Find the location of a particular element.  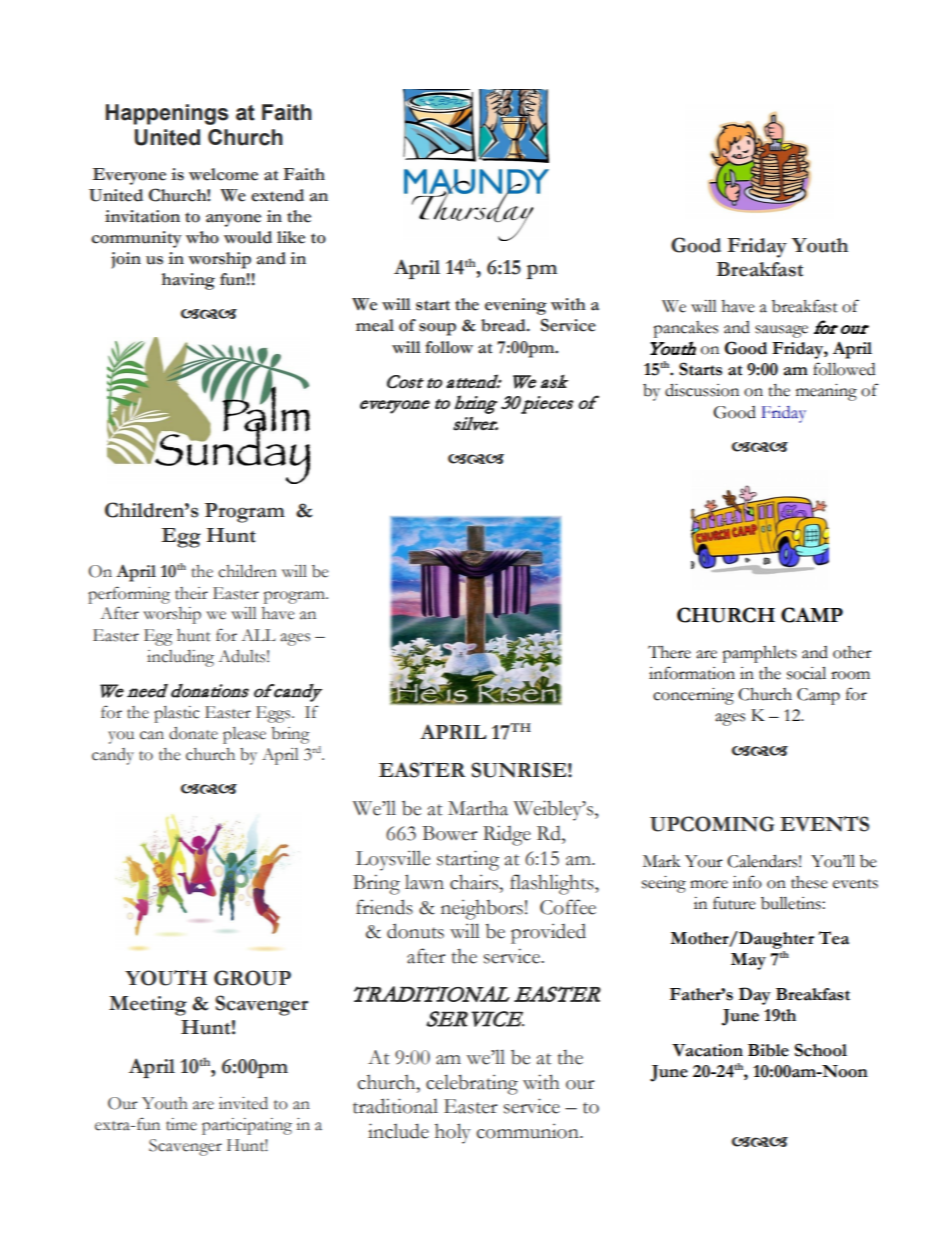

invited is located at coordinates (243, 1103).
